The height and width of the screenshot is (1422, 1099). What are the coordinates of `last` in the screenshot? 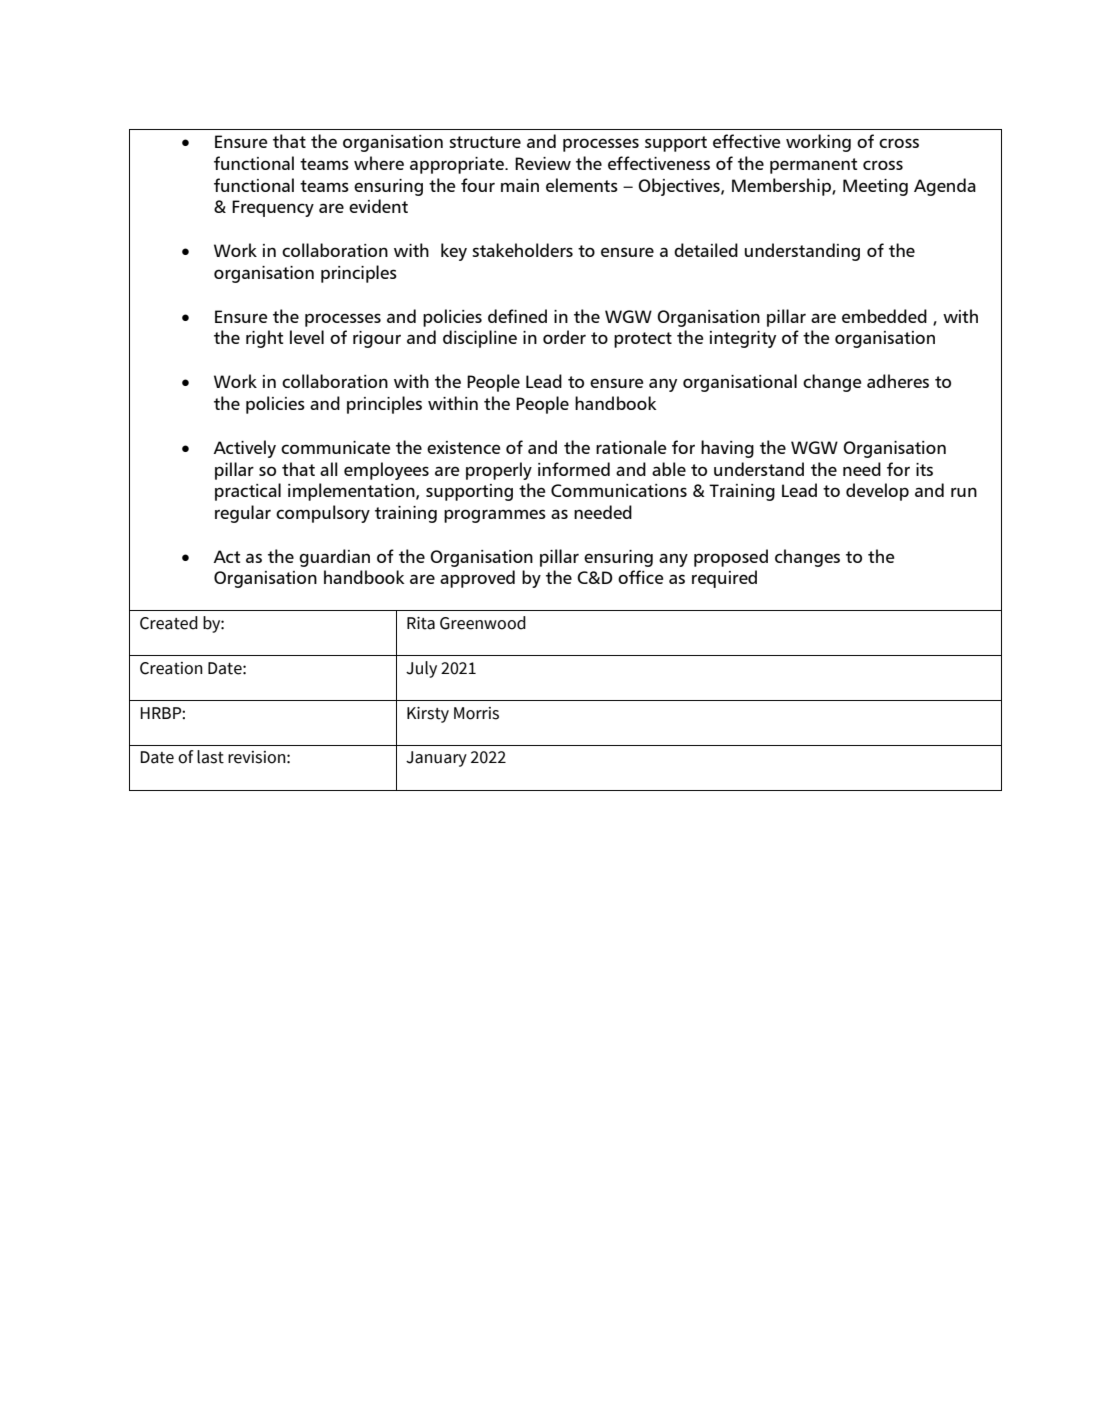 It's located at (210, 757).
